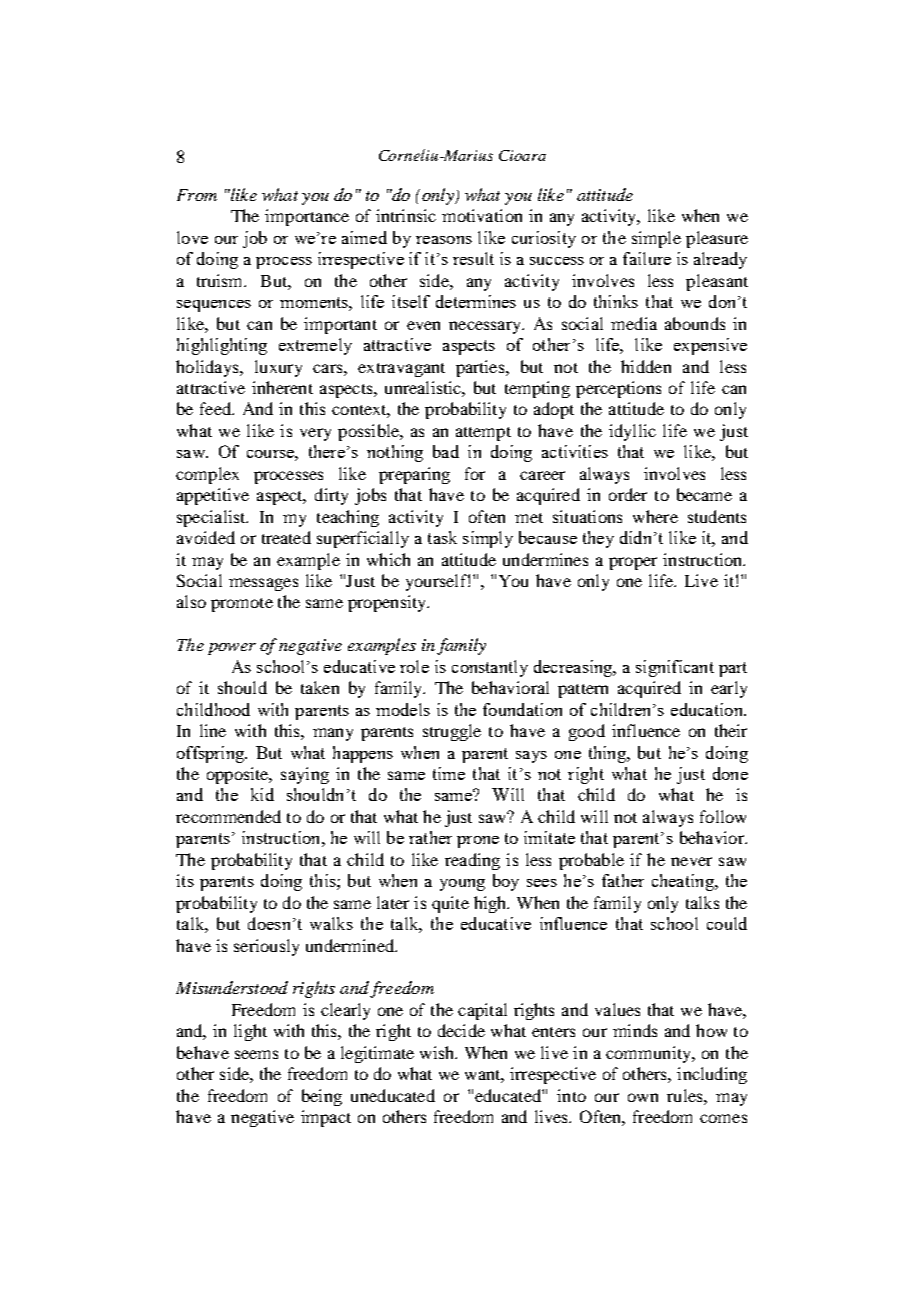  What do you see at coordinates (256, 1054) in the page?
I see `seems` at bounding box center [256, 1054].
